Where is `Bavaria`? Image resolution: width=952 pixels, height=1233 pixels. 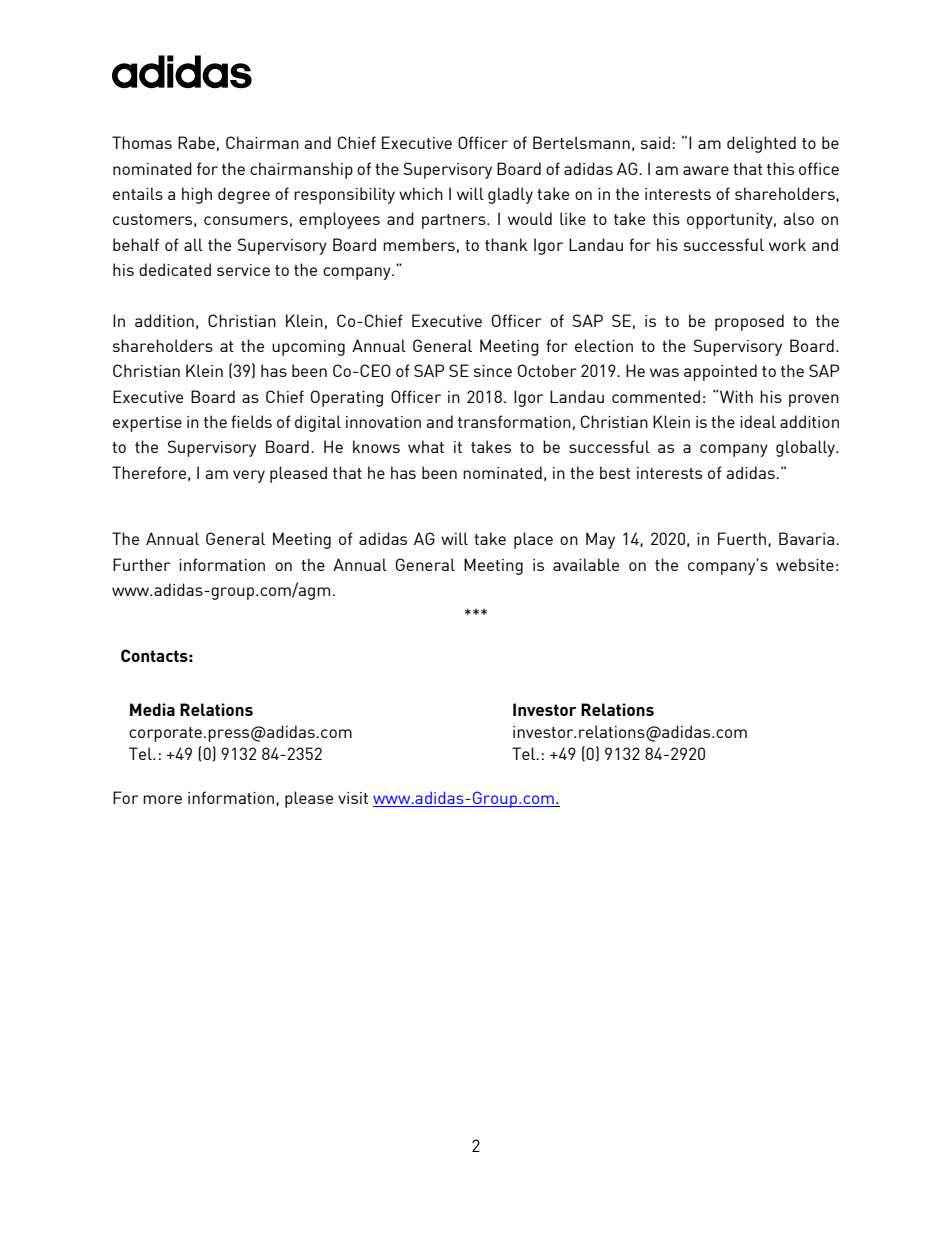
Bavaria is located at coordinates (808, 538).
